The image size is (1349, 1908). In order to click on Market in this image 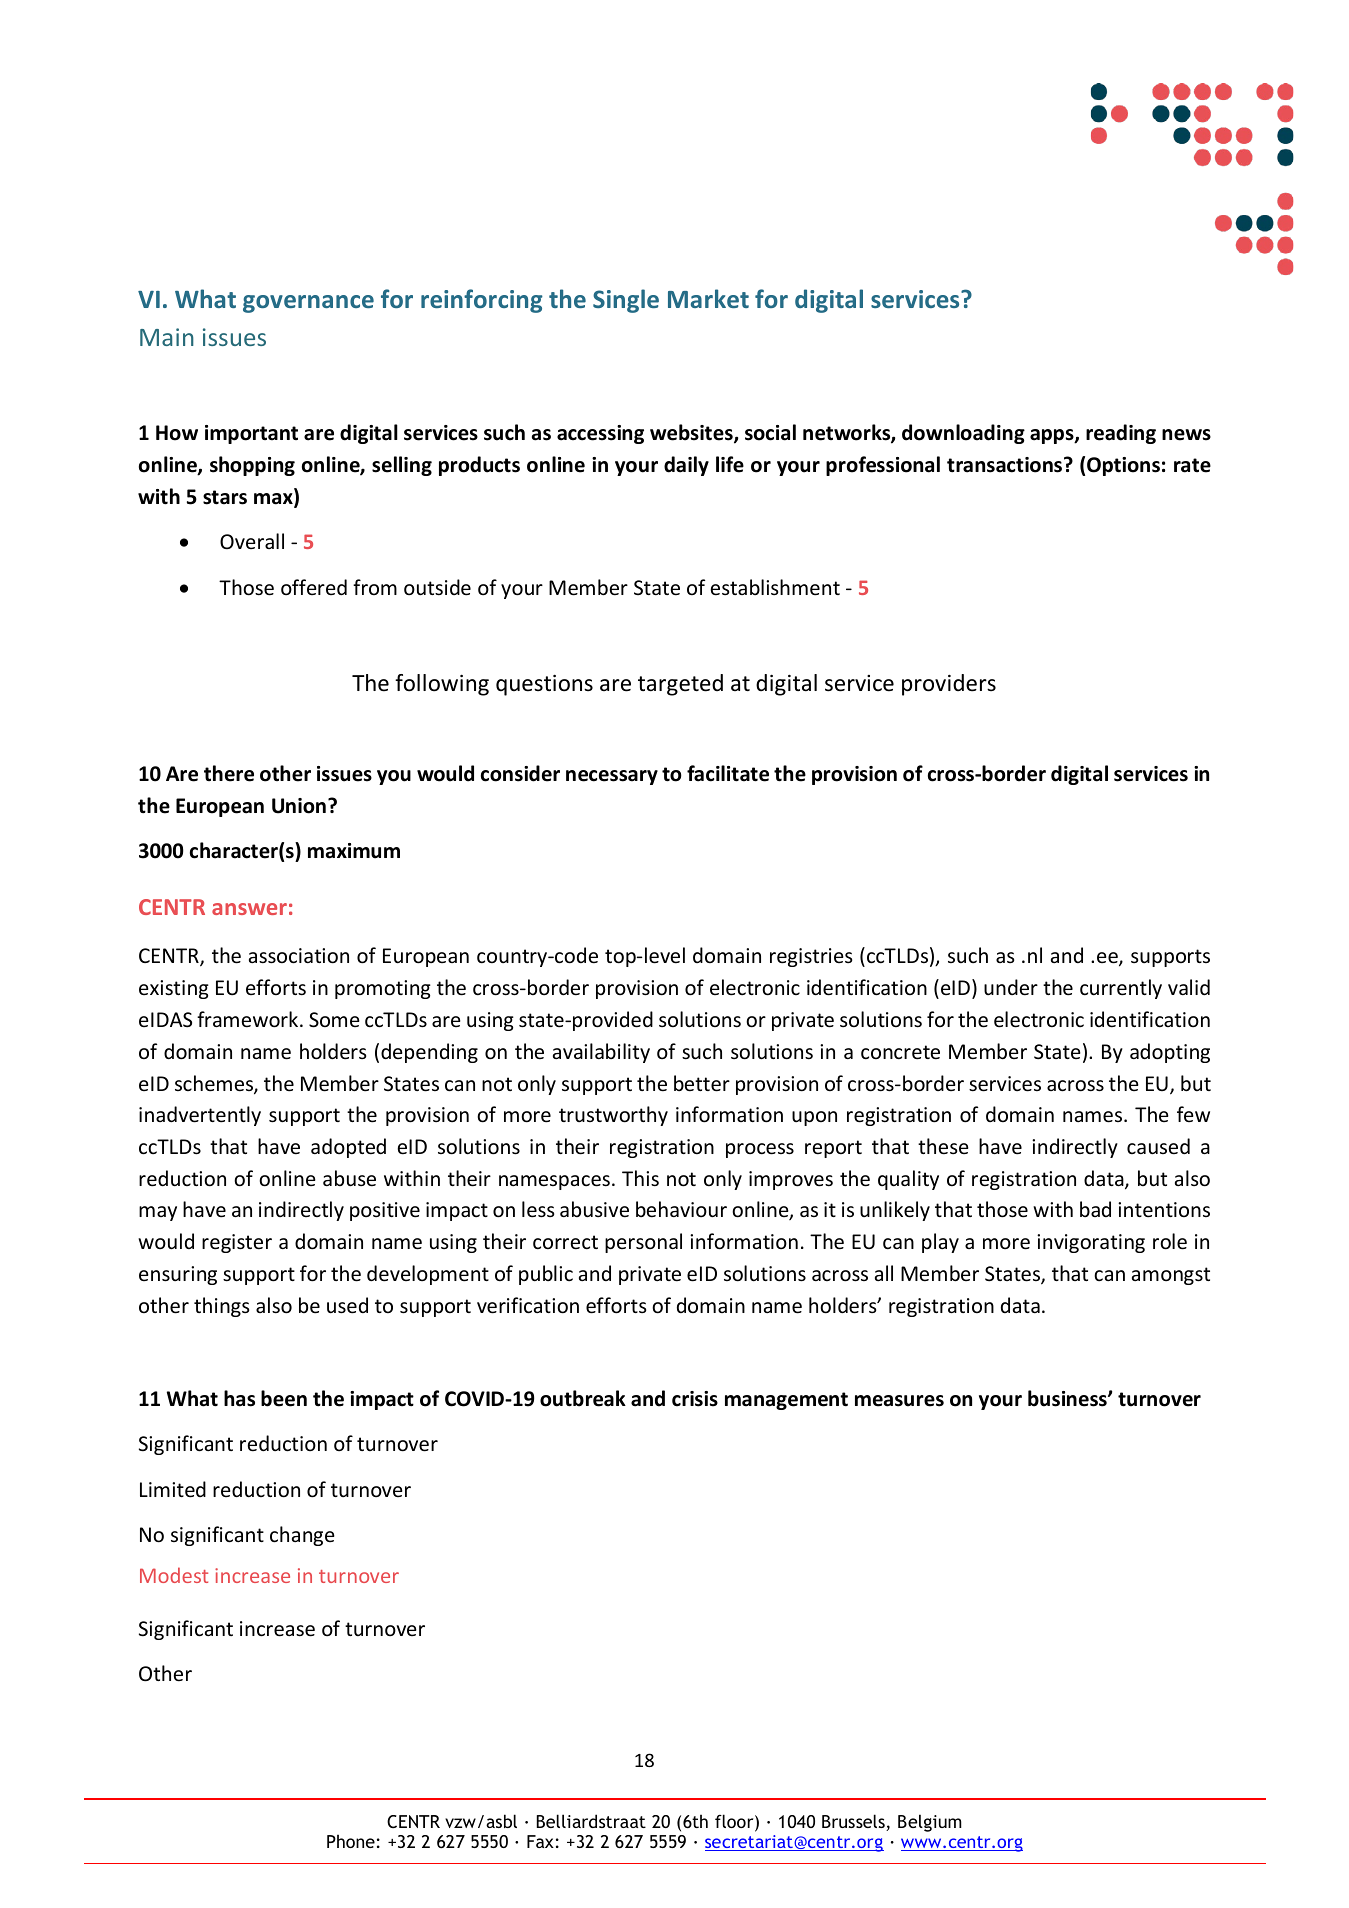, I will do `click(708, 298)`.
